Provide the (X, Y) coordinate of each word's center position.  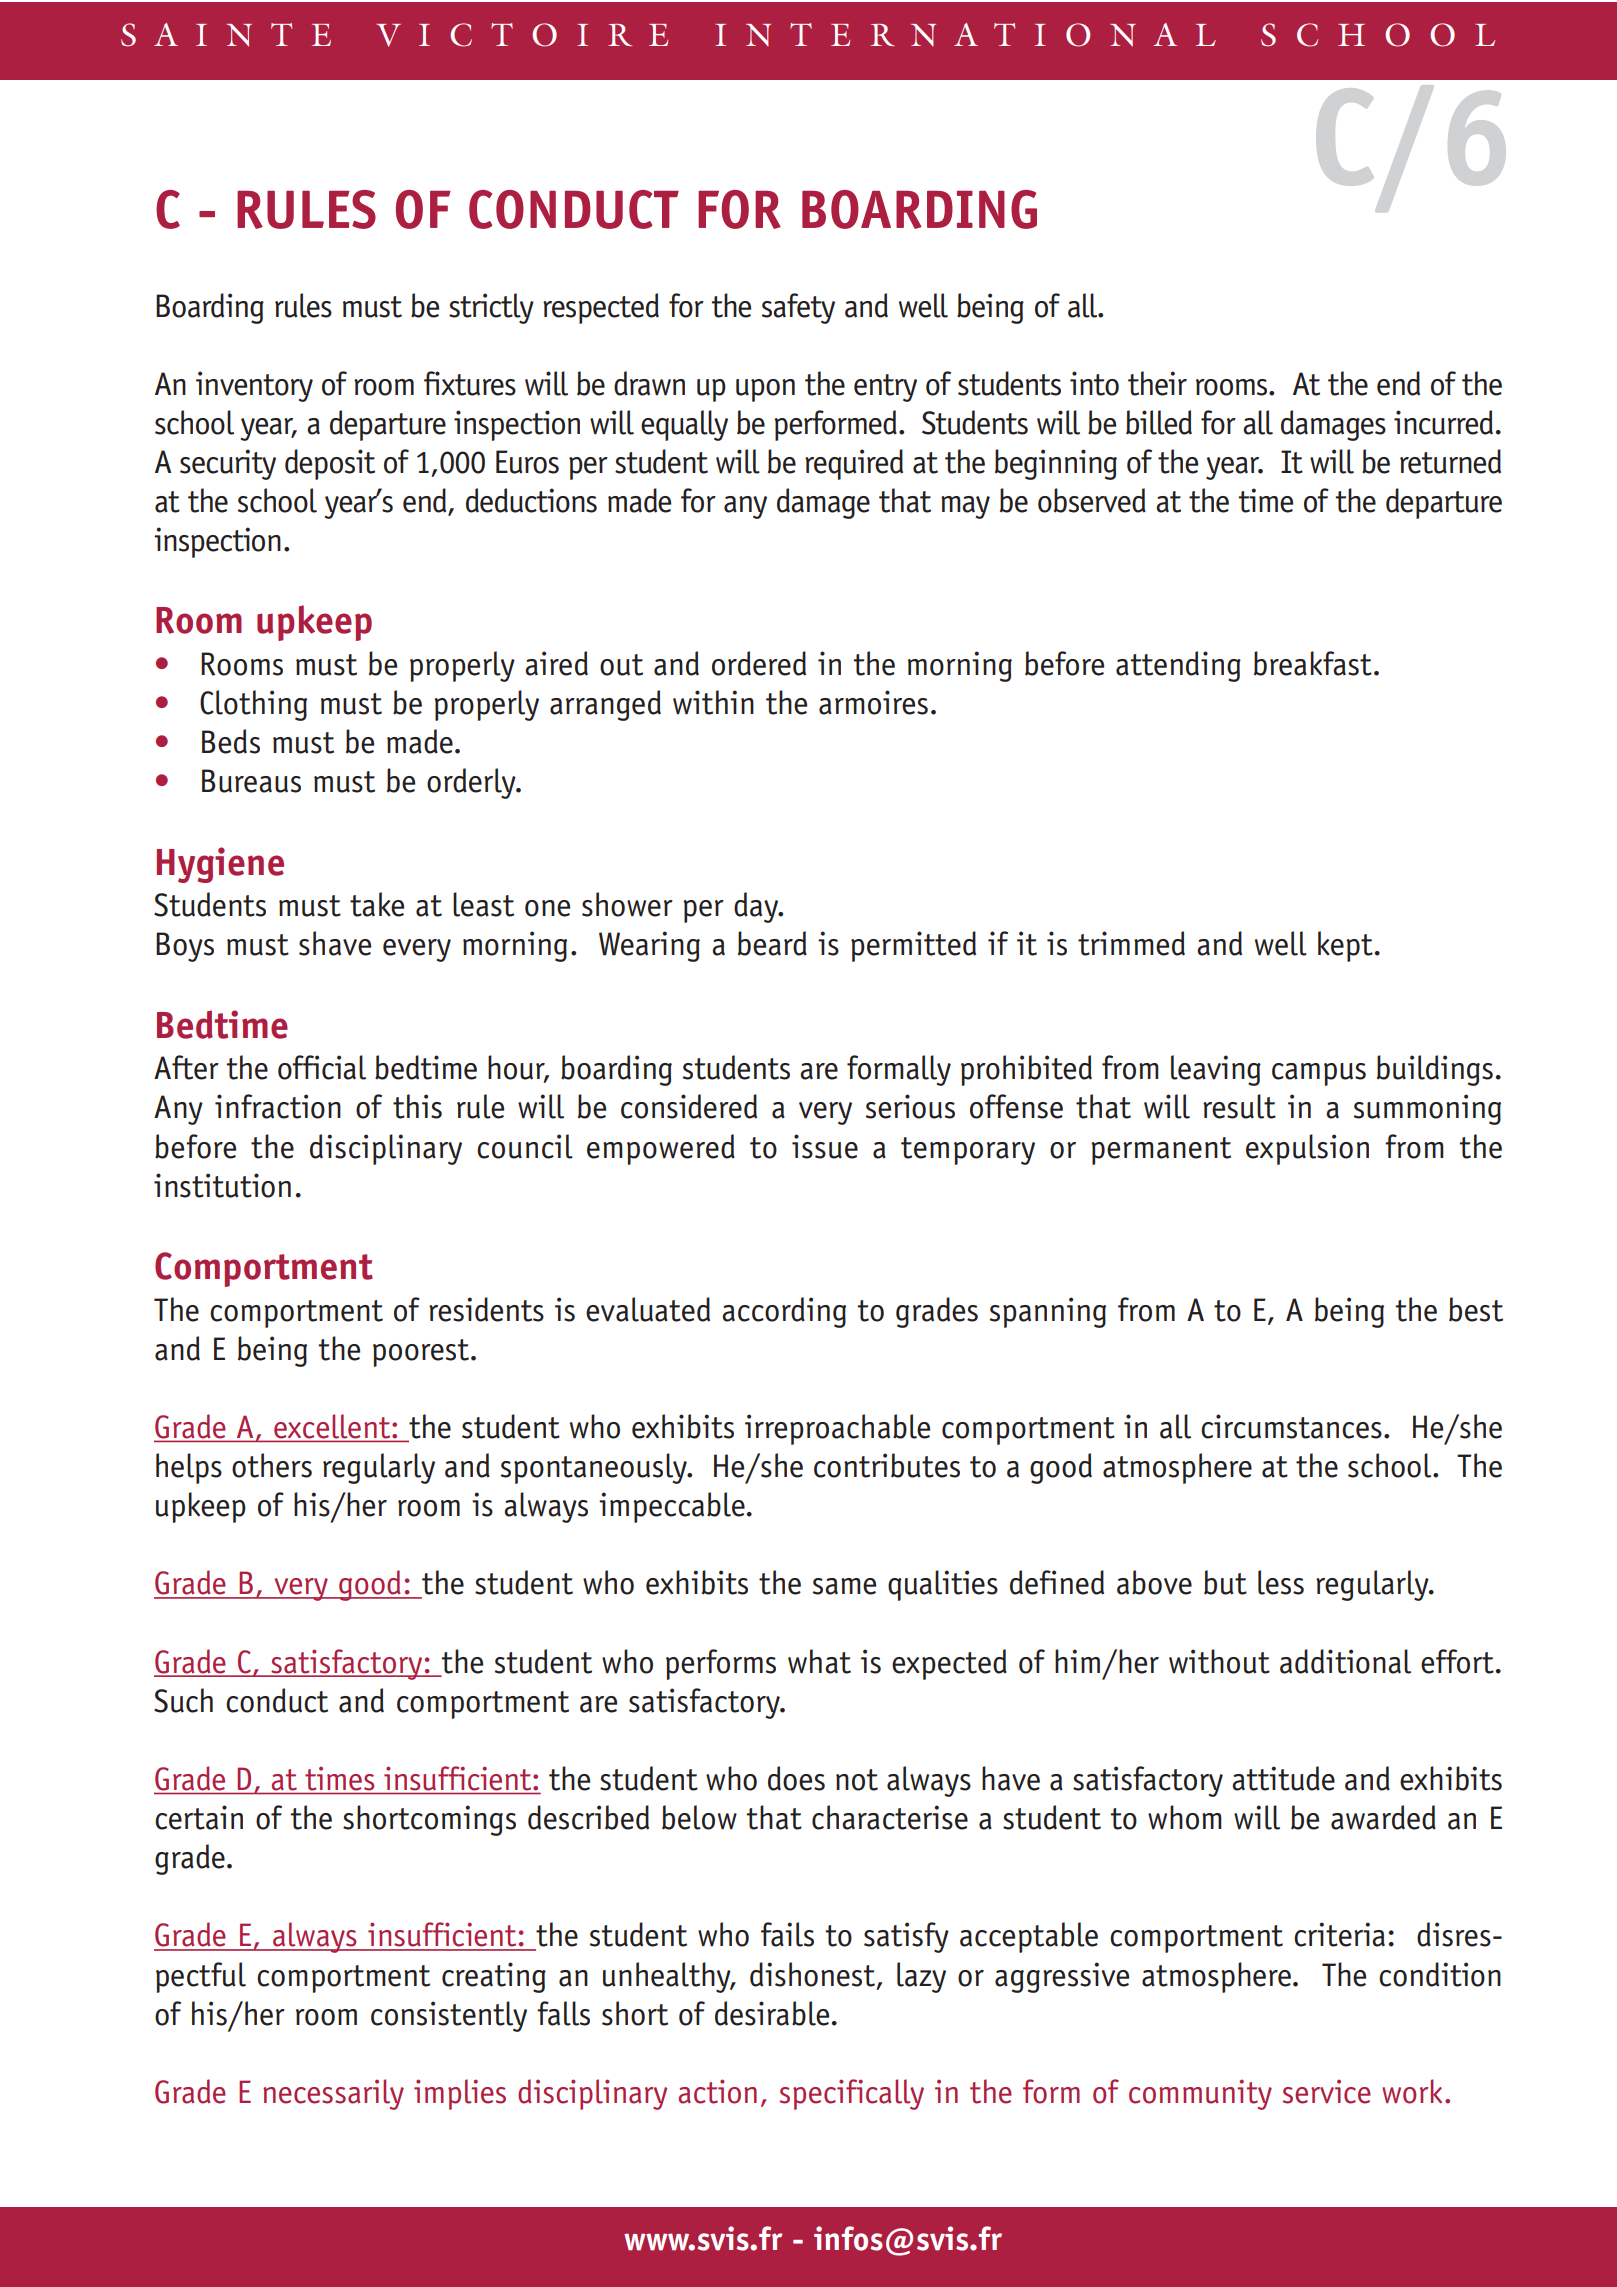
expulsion (1307, 1149)
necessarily (333, 2094)
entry (885, 388)
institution (222, 1185)
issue (825, 1146)
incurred (1443, 422)
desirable (772, 2013)
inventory (254, 386)
